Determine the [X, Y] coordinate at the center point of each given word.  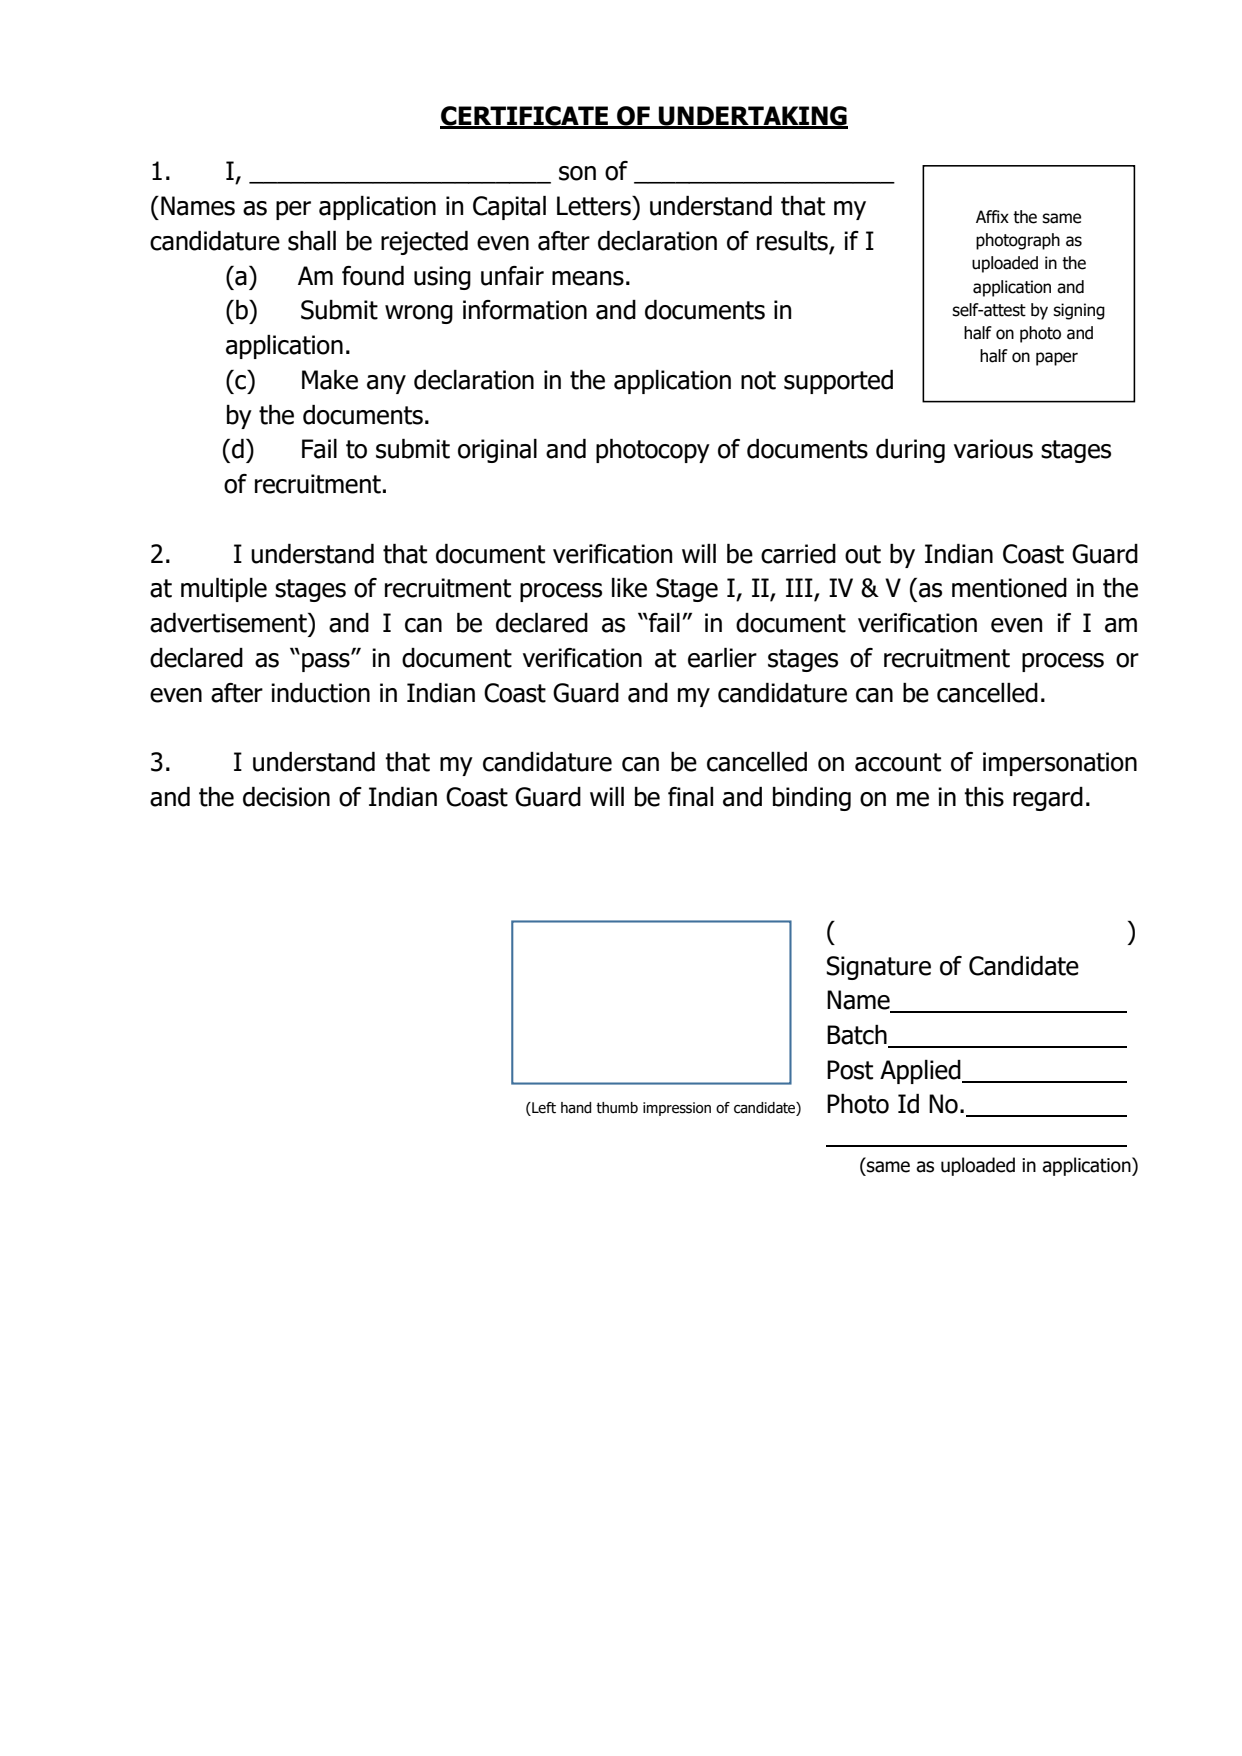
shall [312, 241]
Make [330, 380]
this [984, 797]
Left [543, 1109]
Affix [992, 216]
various [993, 449]
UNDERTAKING [752, 117]
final [690, 797]
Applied [921, 1072]
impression [677, 1109]
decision [286, 797]
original [497, 451]
